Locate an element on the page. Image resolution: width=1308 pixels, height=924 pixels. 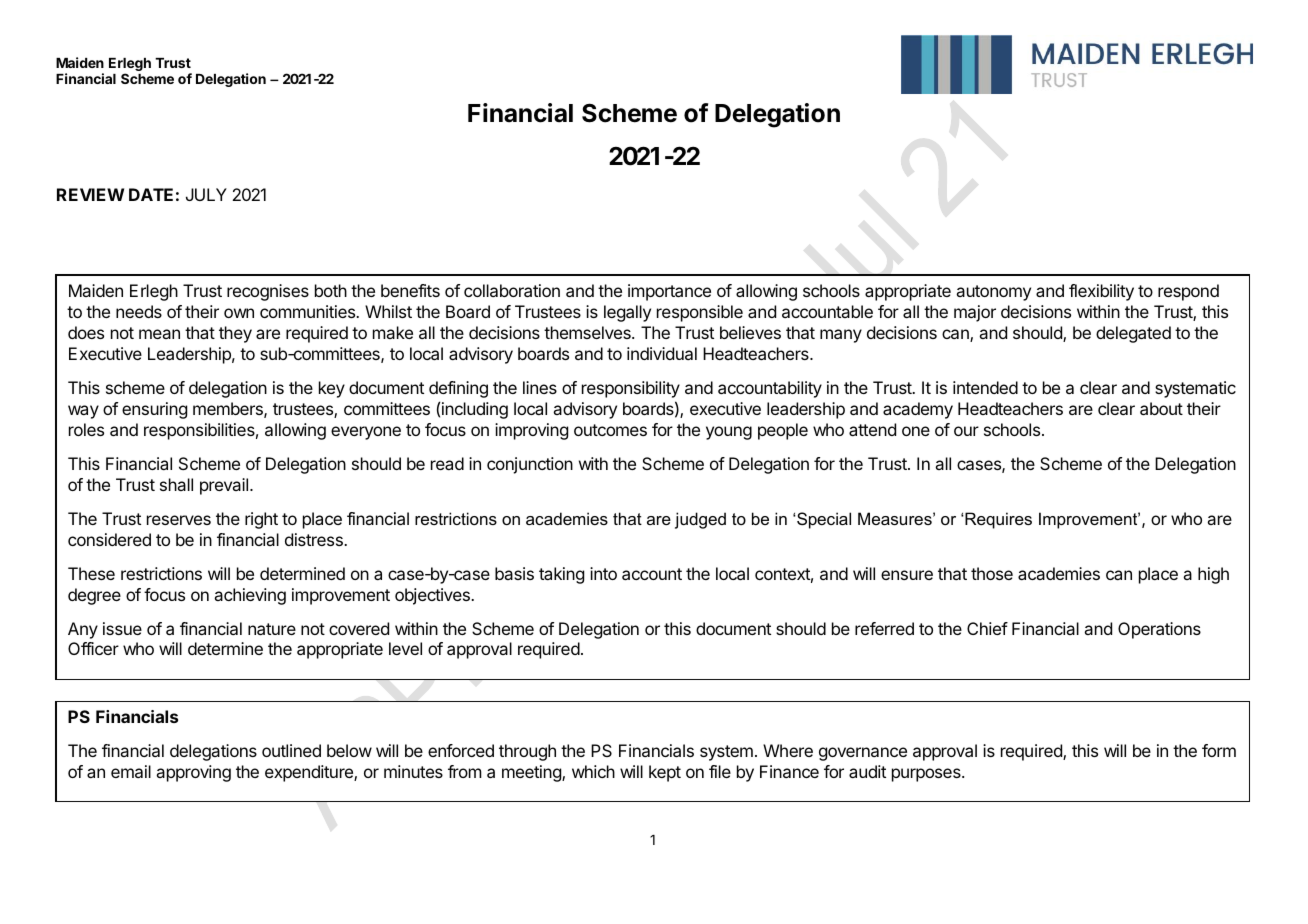
flexibility is located at coordinates (1101, 292).
